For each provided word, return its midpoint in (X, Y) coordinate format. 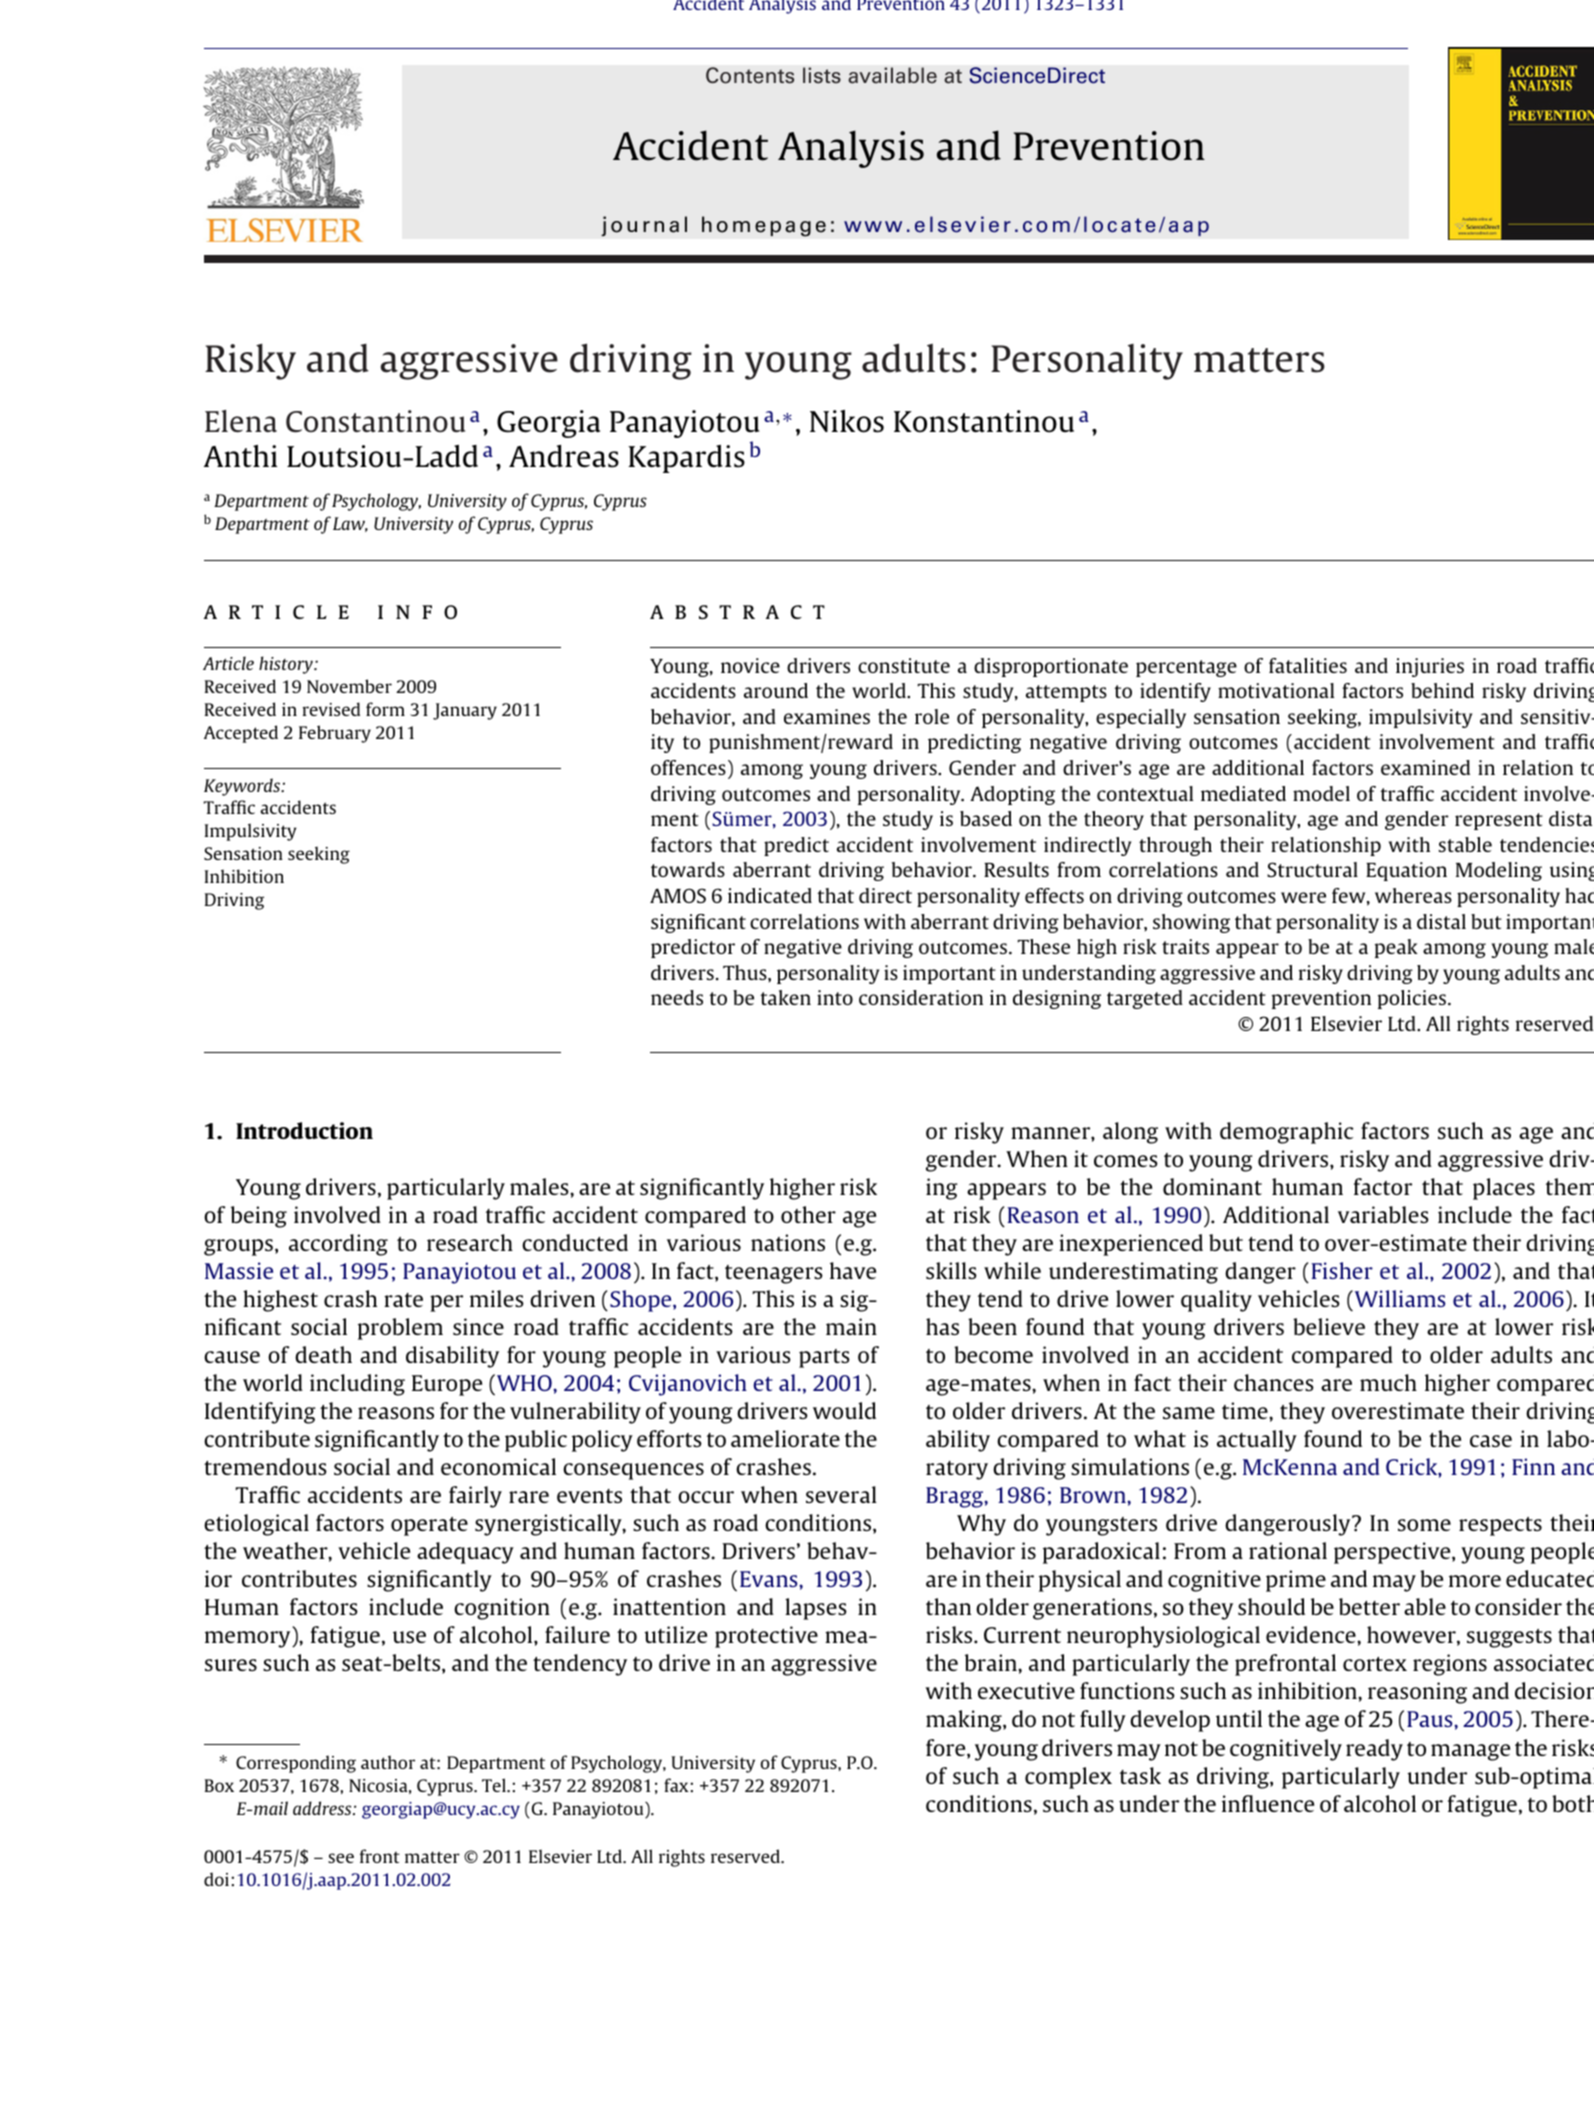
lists (822, 75)
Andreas (564, 456)
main (851, 1326)
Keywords (243, 787)
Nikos (847, 421)
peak (1396, 948)
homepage (764, 226)
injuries (1430, 667)
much (1388, 1382)
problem (400, 1329)
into (835, 997)
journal (644, 226)
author (388, 1762)
